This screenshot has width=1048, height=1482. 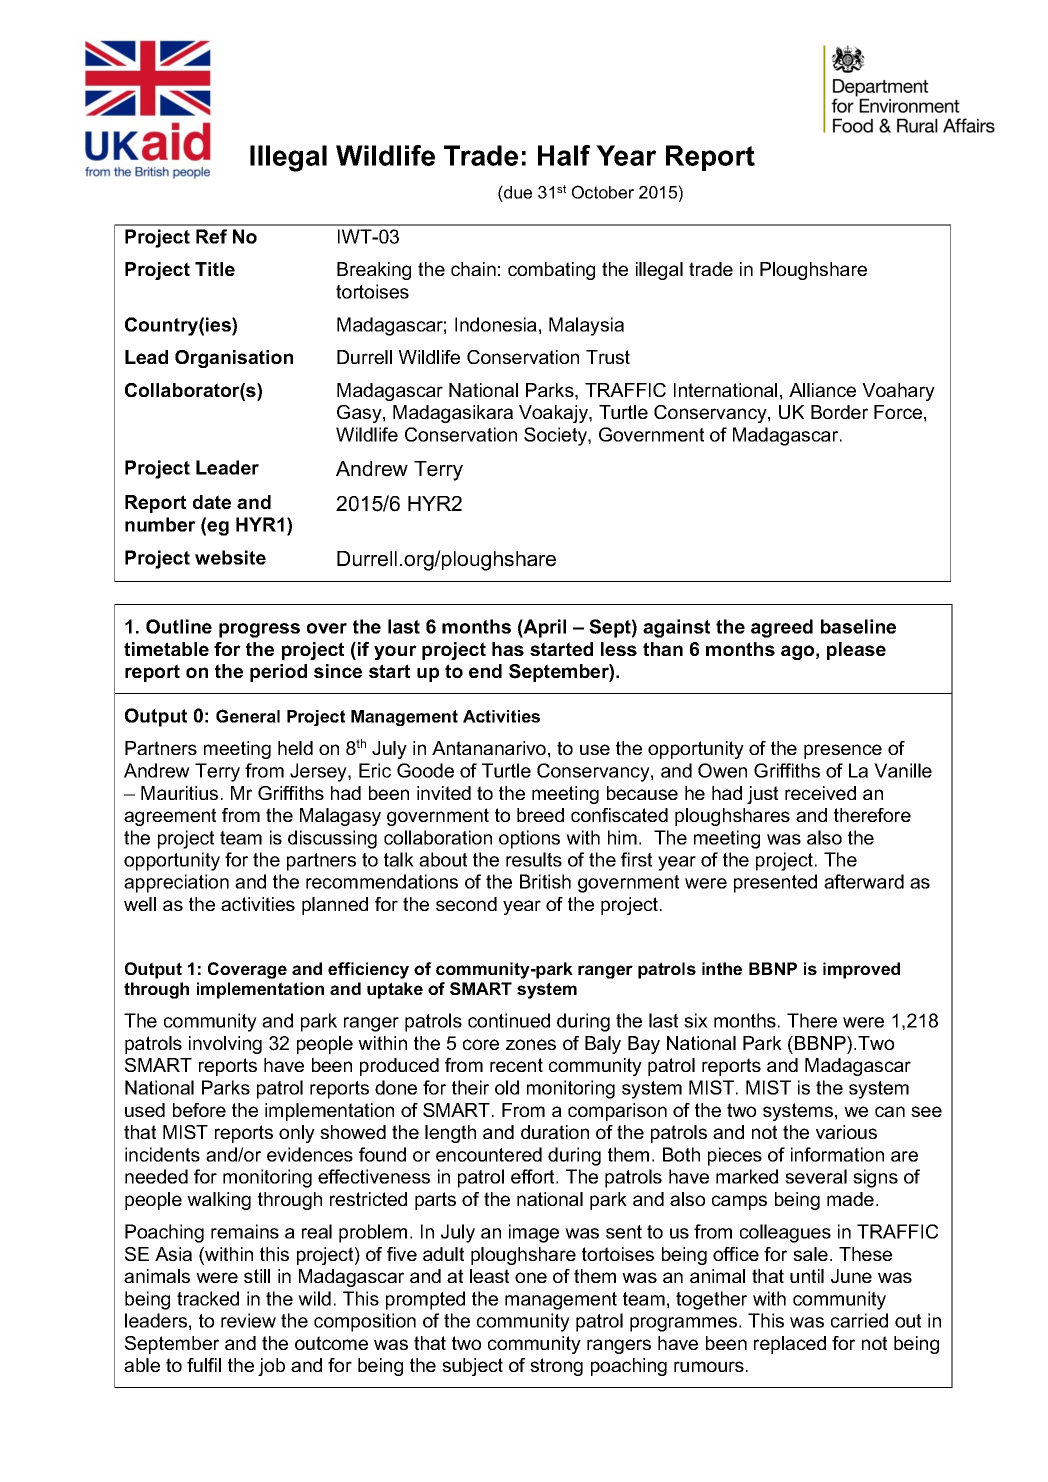 What do you see at coordinates (556, 1367) in the screenshot?
I see `strong` at bounding box center [556, 1367].
